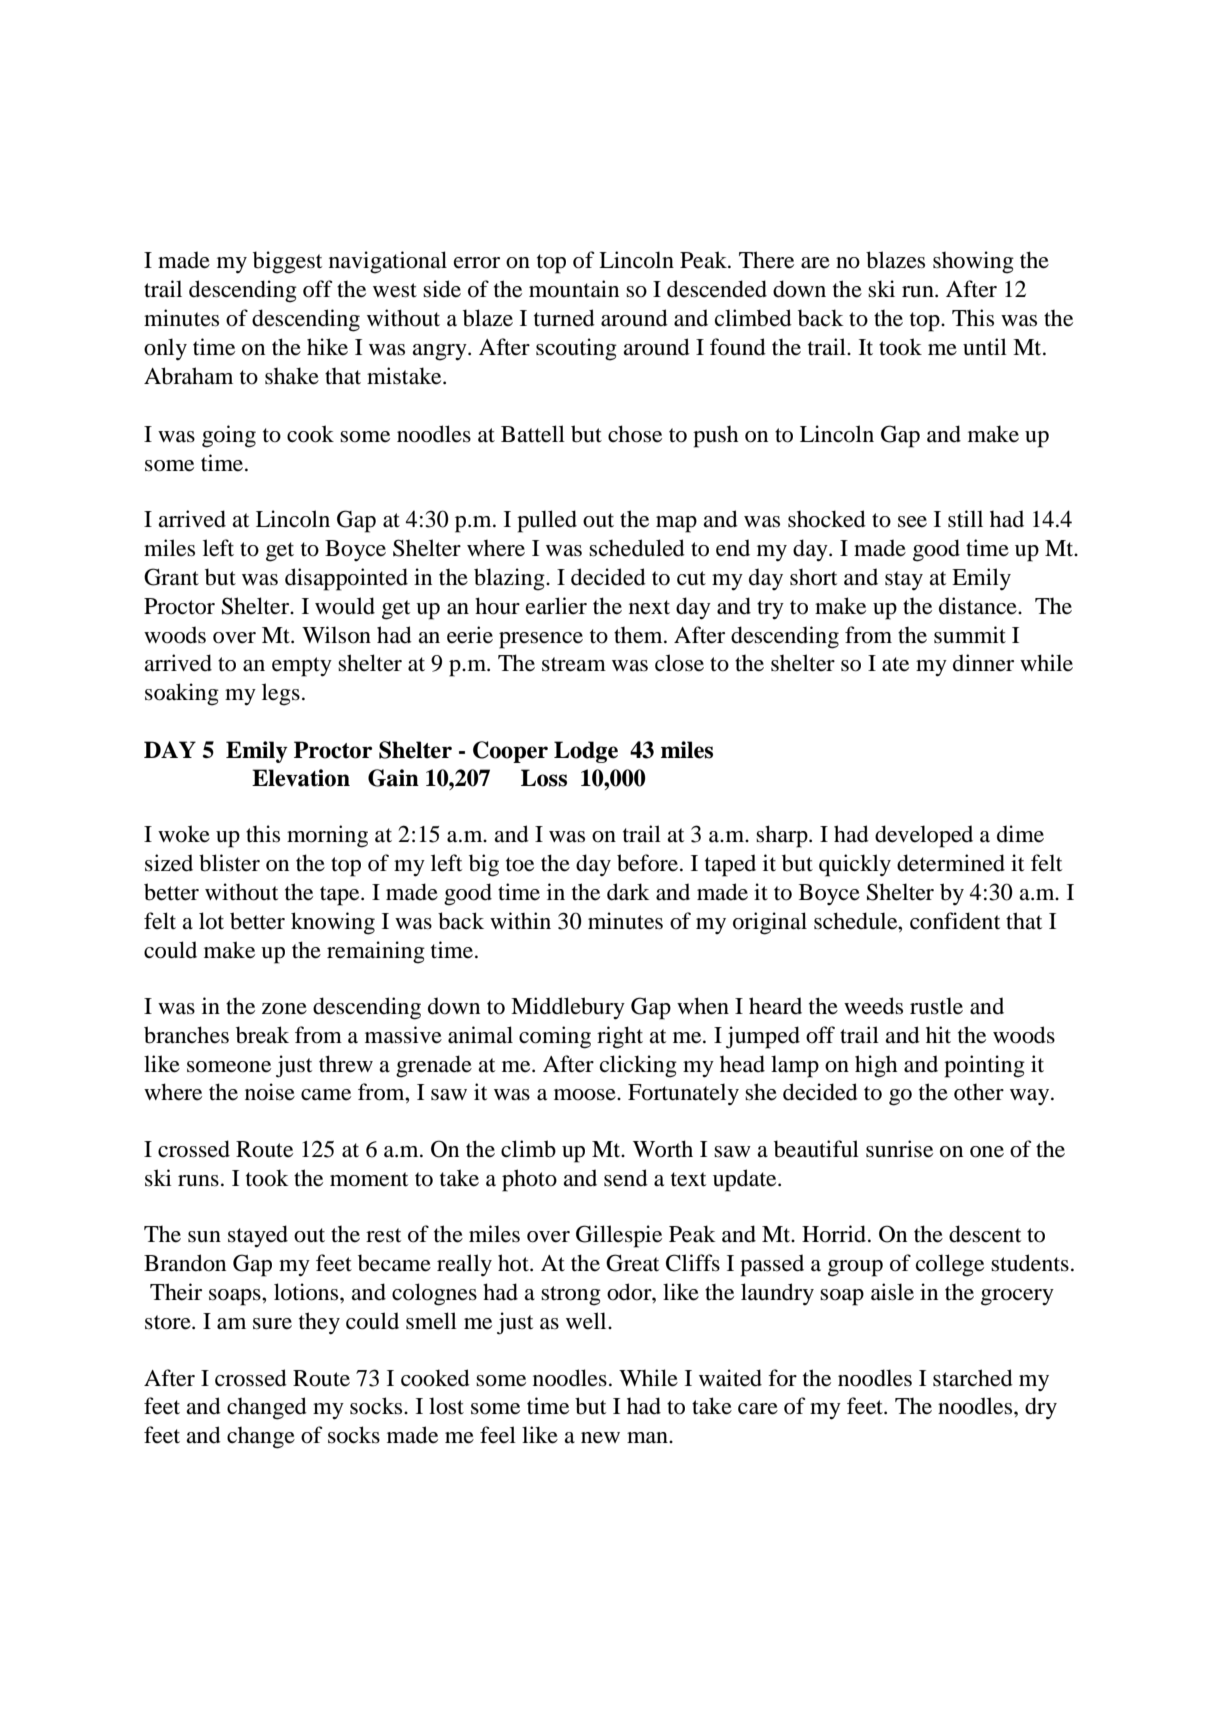 Image resolution: width=1225 pixels, height=1734 pixels. Describe the element at coordinates (924, 836) in the page. I see `developed` at that location.
